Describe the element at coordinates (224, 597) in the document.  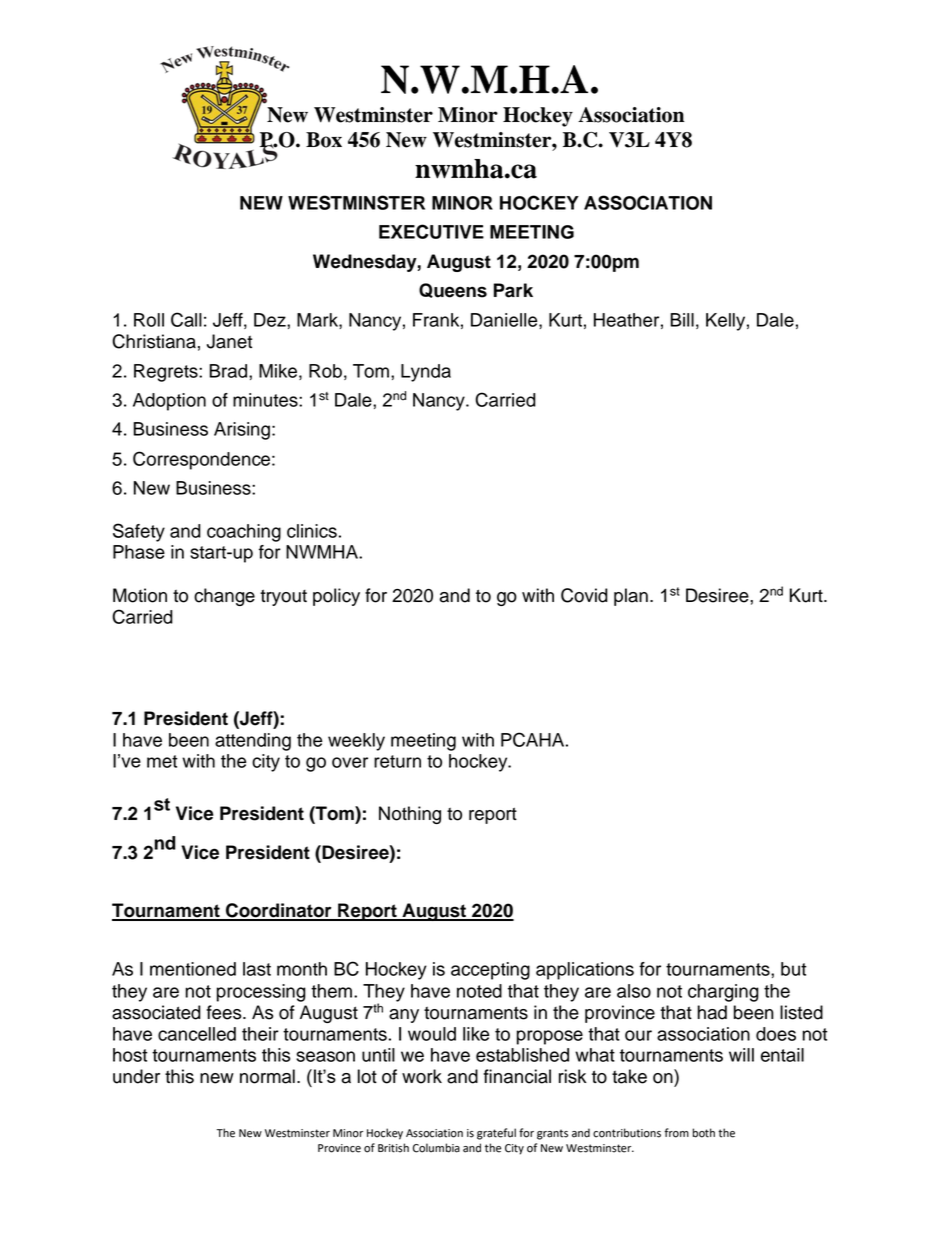
I see `change` at that location.
